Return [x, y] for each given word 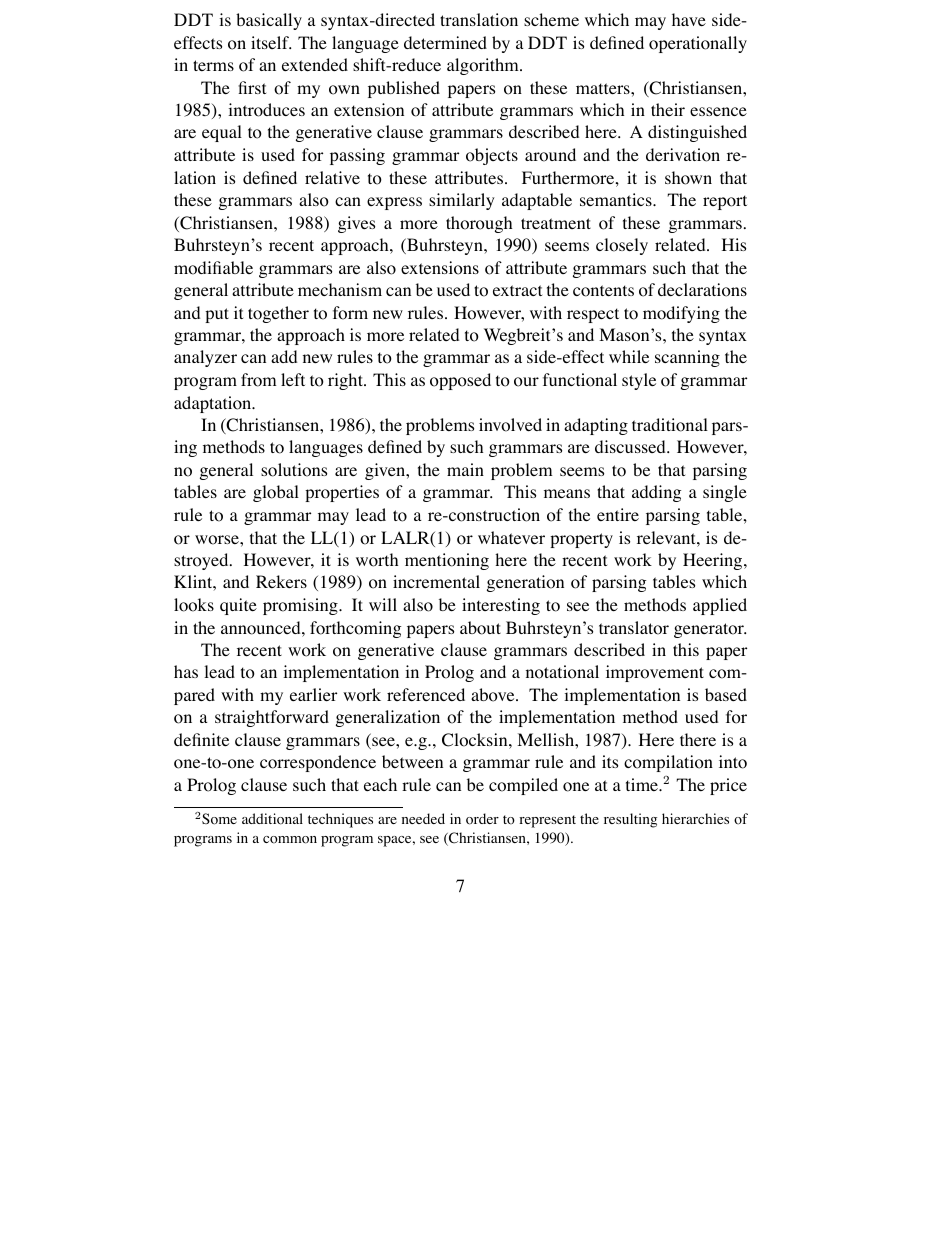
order [482, 819]
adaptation [214, 404]
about [480, 628]
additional [272, 819]
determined [445, 42]
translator [634, 628]
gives [356, 224]
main [465, 469]
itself [271, 42]
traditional [670, 425]
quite [238, 606]
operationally [698, 44]
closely [622, 246]
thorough [479, 224]
